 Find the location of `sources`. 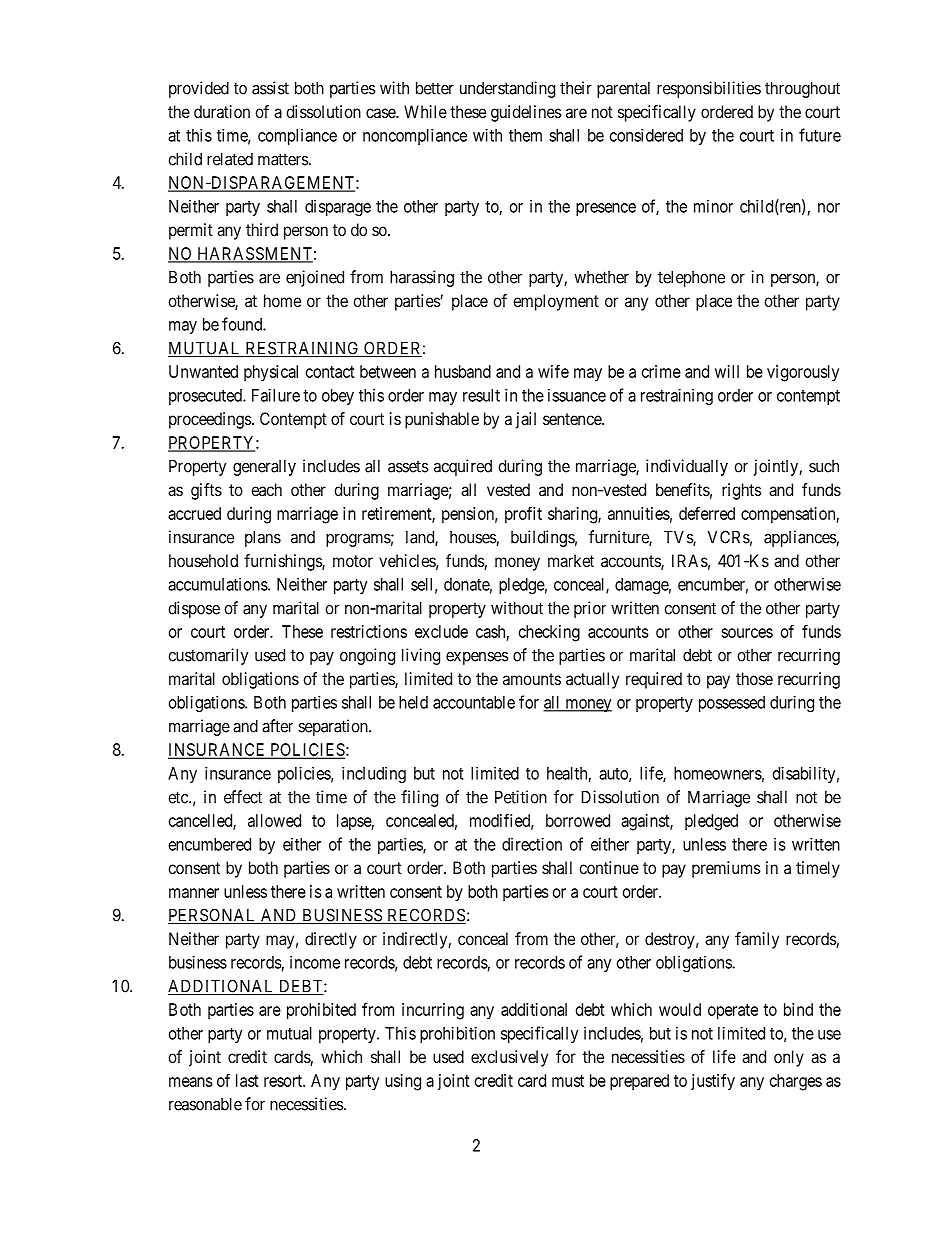

sources is located at coordinates (747, 633).
